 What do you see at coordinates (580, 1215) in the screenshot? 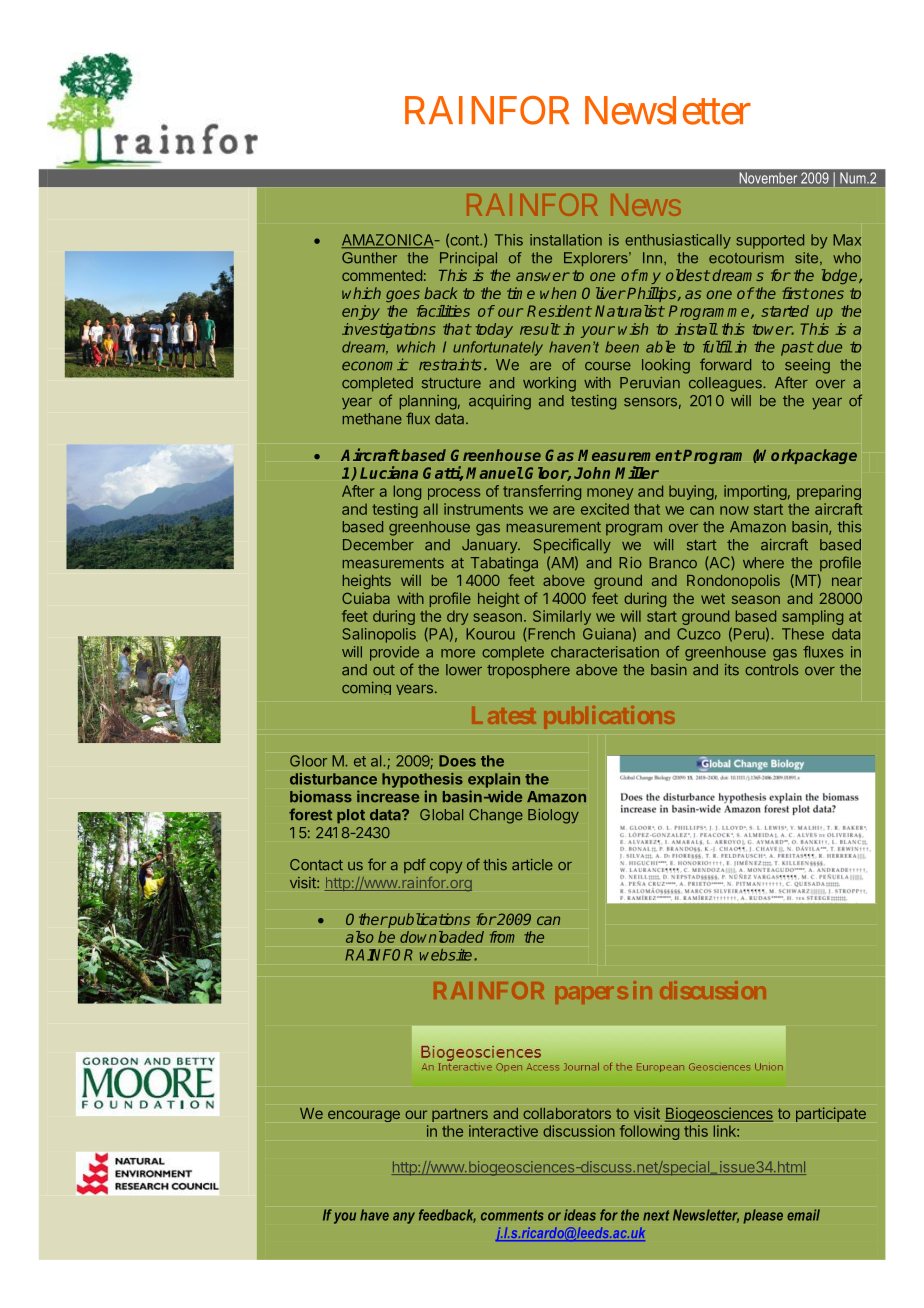
I see `ideas` at bounding box center [580, 1215].
